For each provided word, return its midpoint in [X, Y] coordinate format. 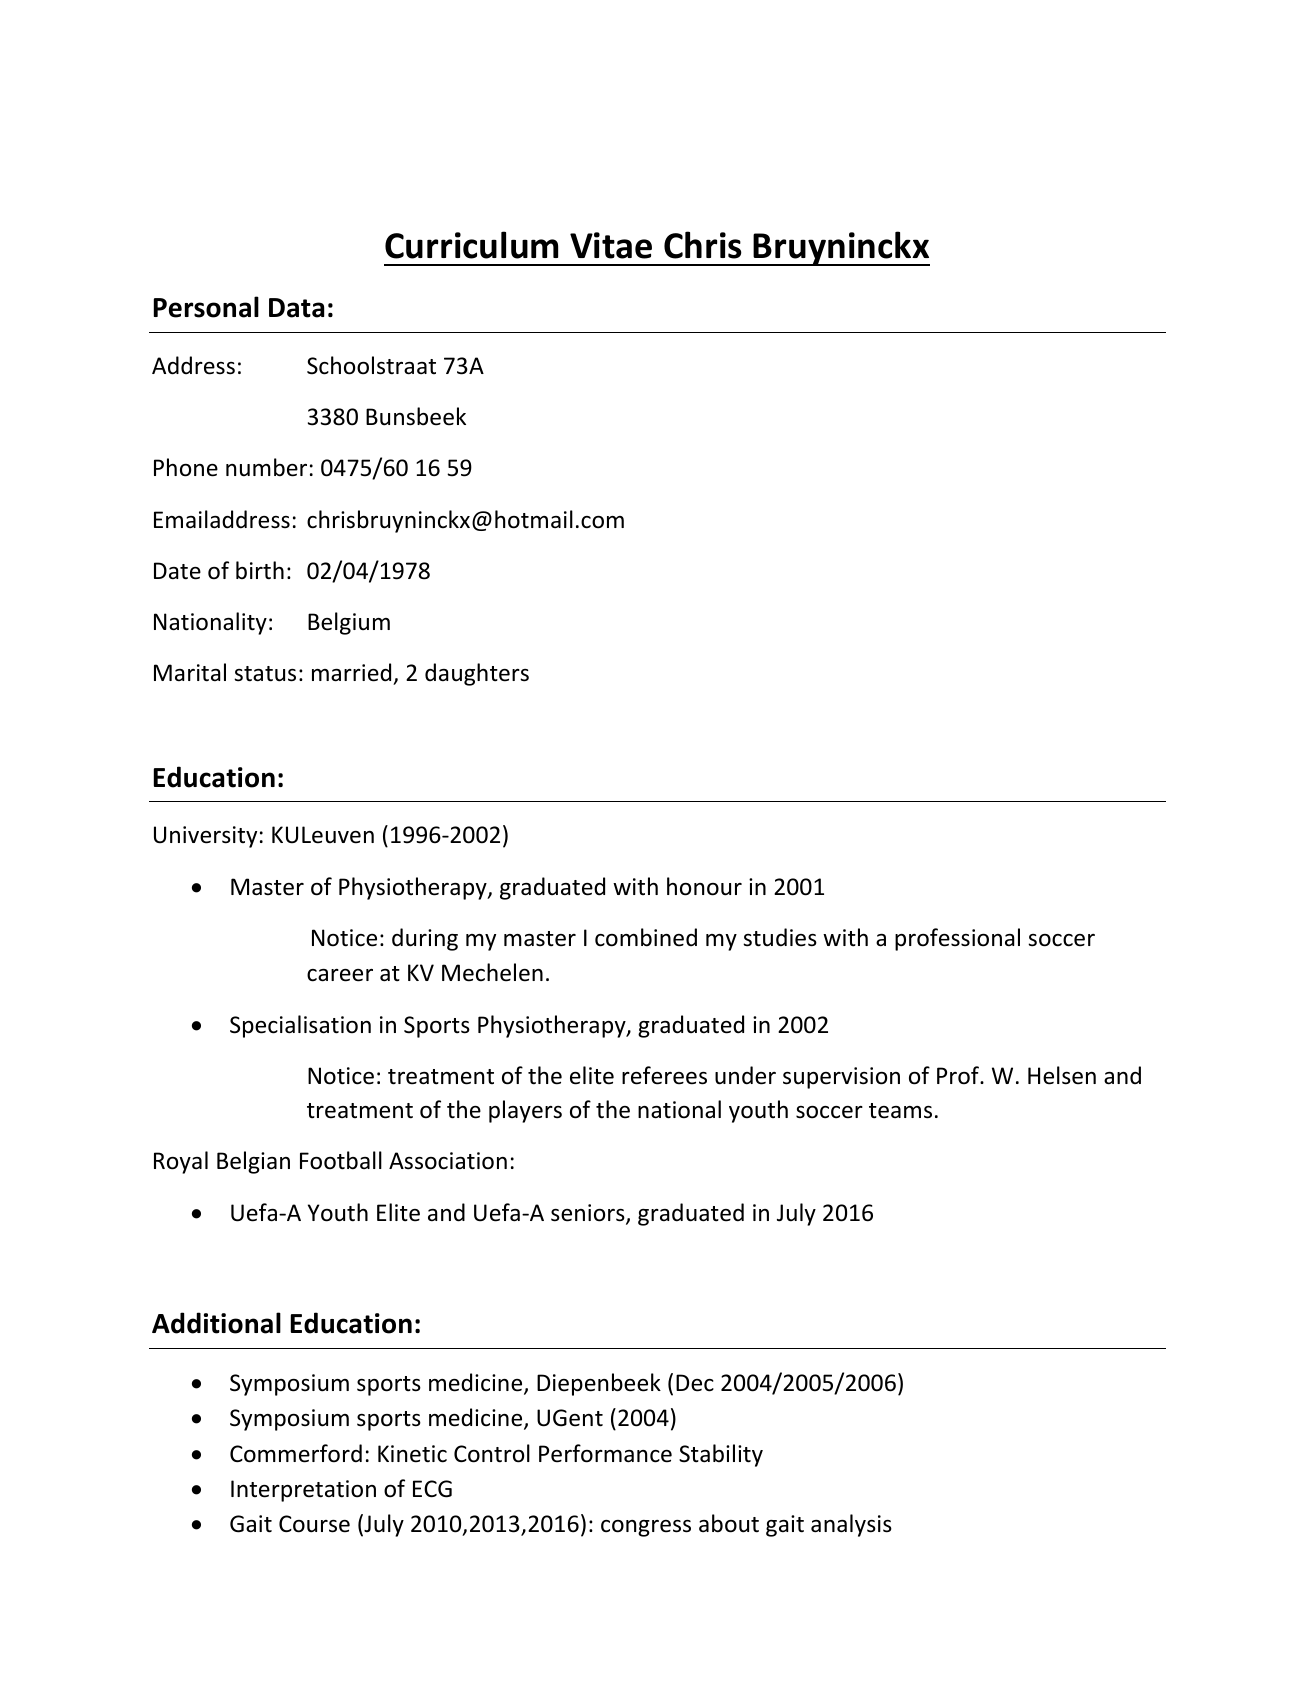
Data [296, 308]
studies [780, 937]
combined [646, 937]
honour [704, 886]
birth [260, 570]
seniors [589, 1214]
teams [900, 1111]
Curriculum [471, 245]
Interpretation [303, 1491]
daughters [477, 674]
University [205, 837]
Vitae [611, 245]
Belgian [253, 1162]
